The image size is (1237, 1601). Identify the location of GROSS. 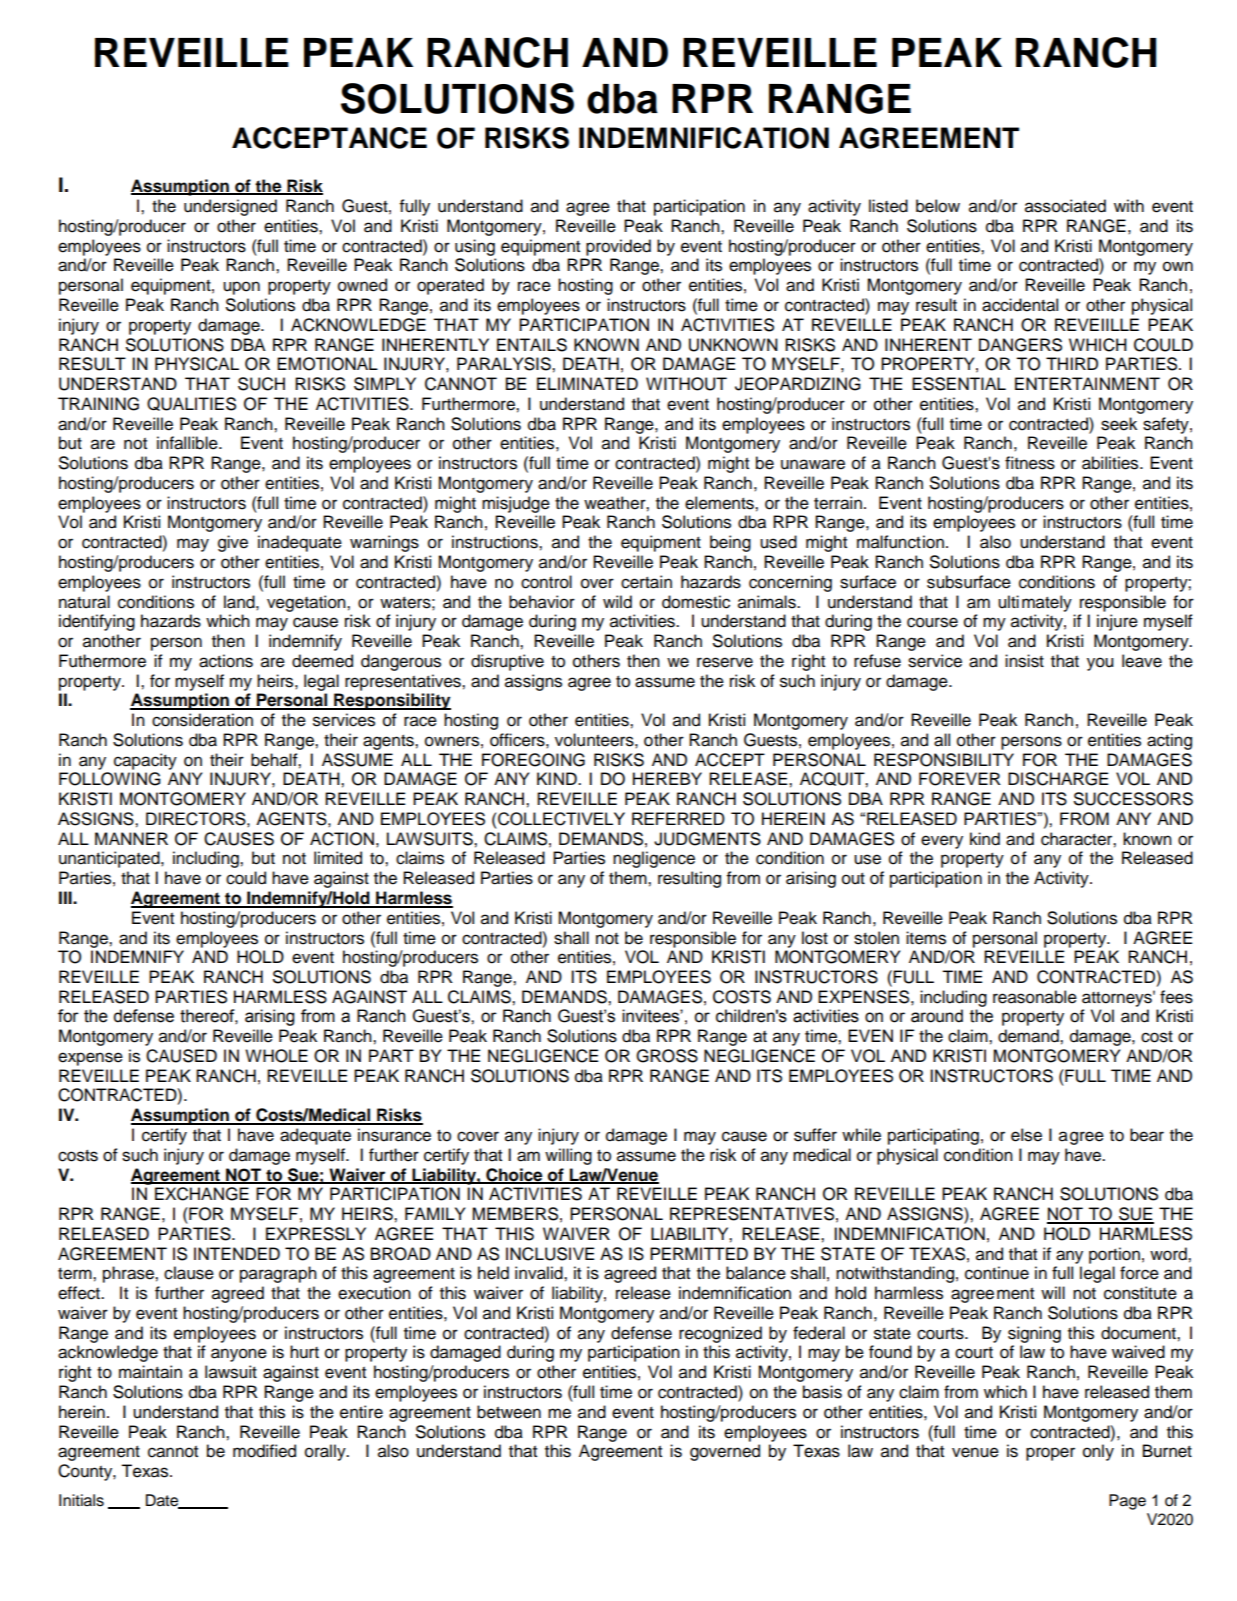
(667, 1056).
